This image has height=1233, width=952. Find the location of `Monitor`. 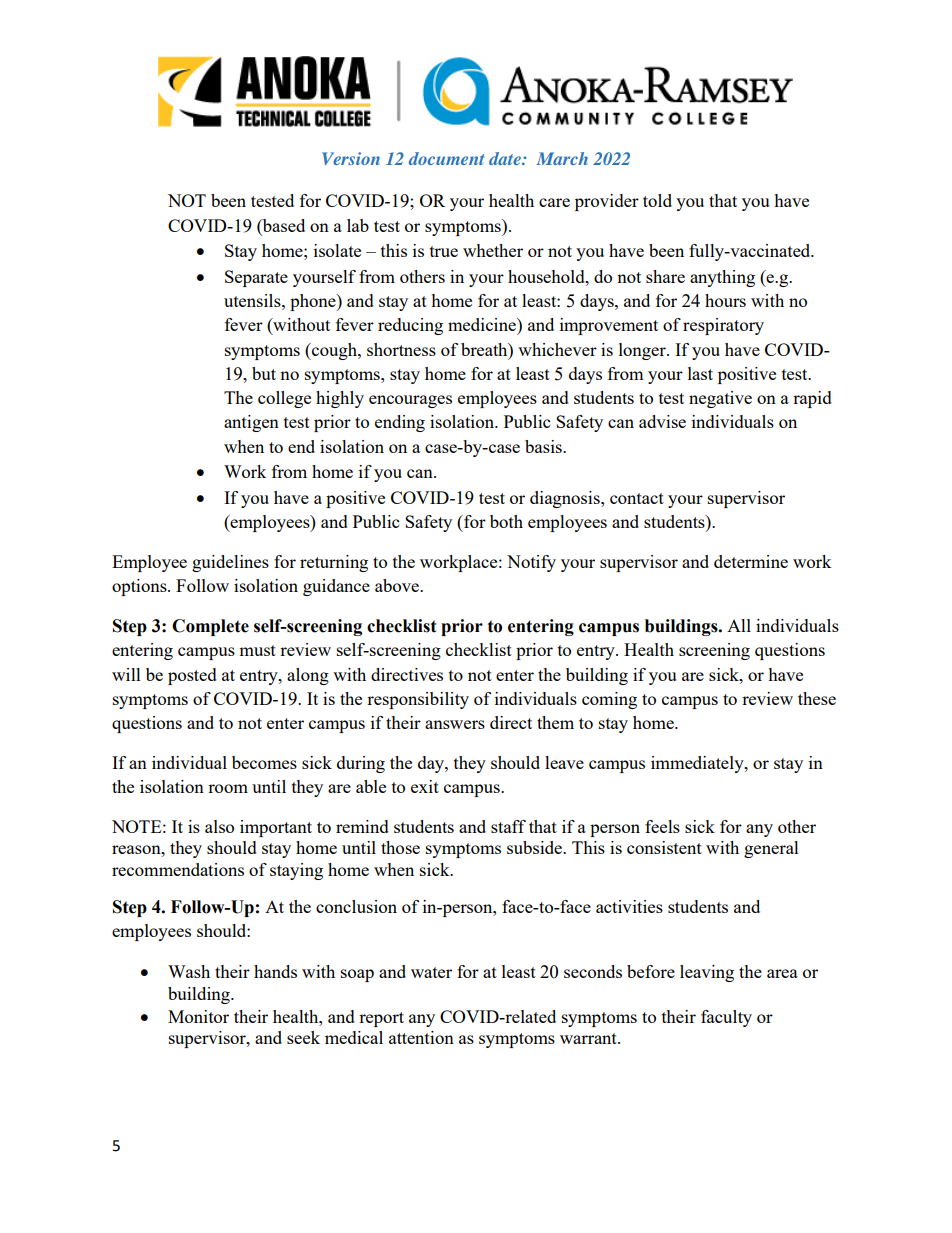

Monitor is located at coordinates (198, 1016).
